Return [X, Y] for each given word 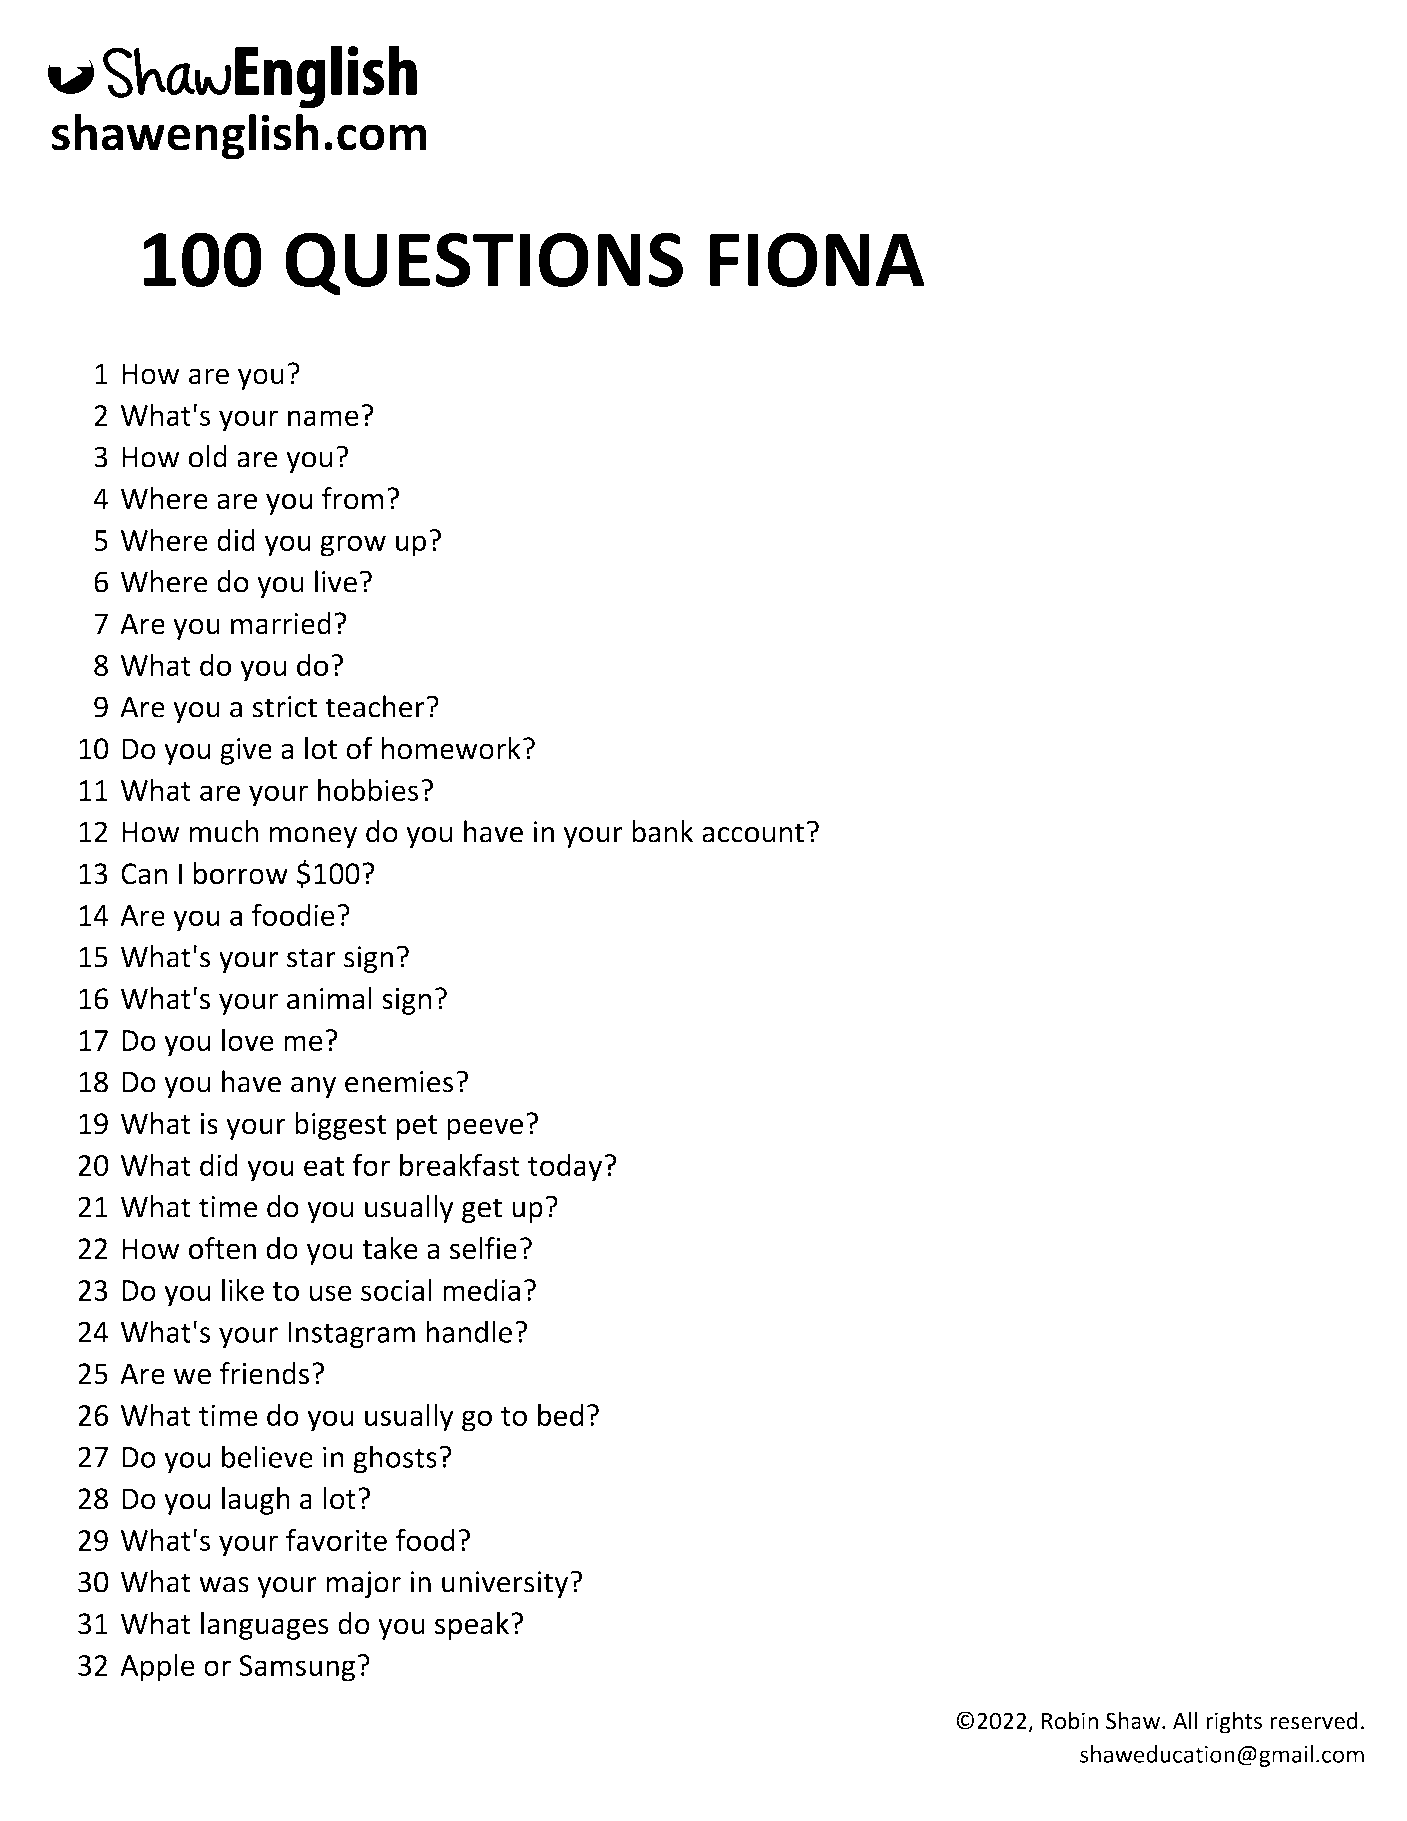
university [506, 1584]
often [222, 1248]
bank [662, 831]
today [566, 1168]
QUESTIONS [484, 264]
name [323, 418]
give [246, 751]
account [753, 833]
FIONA [817, 259]
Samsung [297, 1668]
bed [560, 1414]
